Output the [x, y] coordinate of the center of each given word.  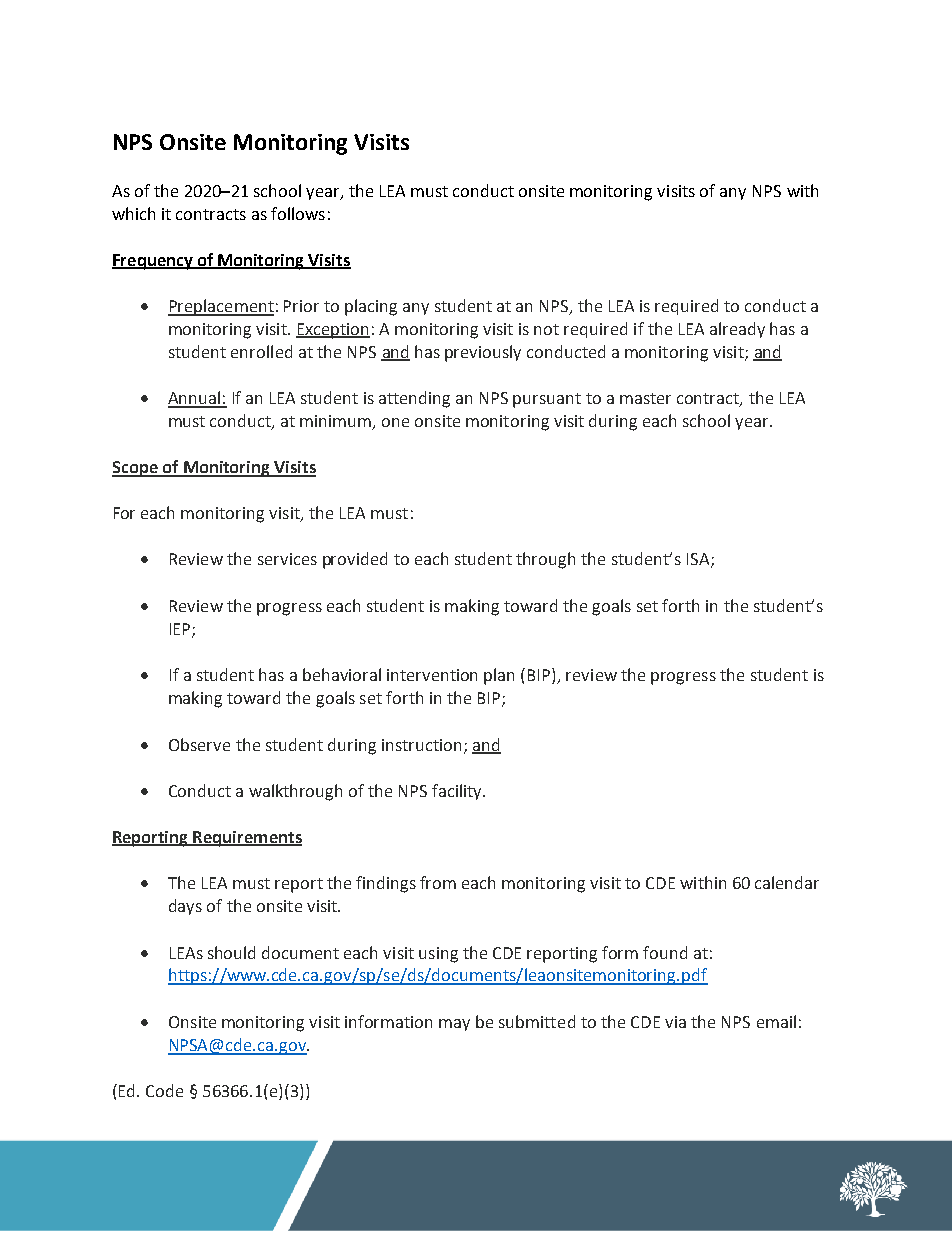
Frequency [153, 262]
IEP [181, 630]
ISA [699, 560]
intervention [432, 675]
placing [371, 307]
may [454, 1025]
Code [164, 1090]
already [737, 330]
